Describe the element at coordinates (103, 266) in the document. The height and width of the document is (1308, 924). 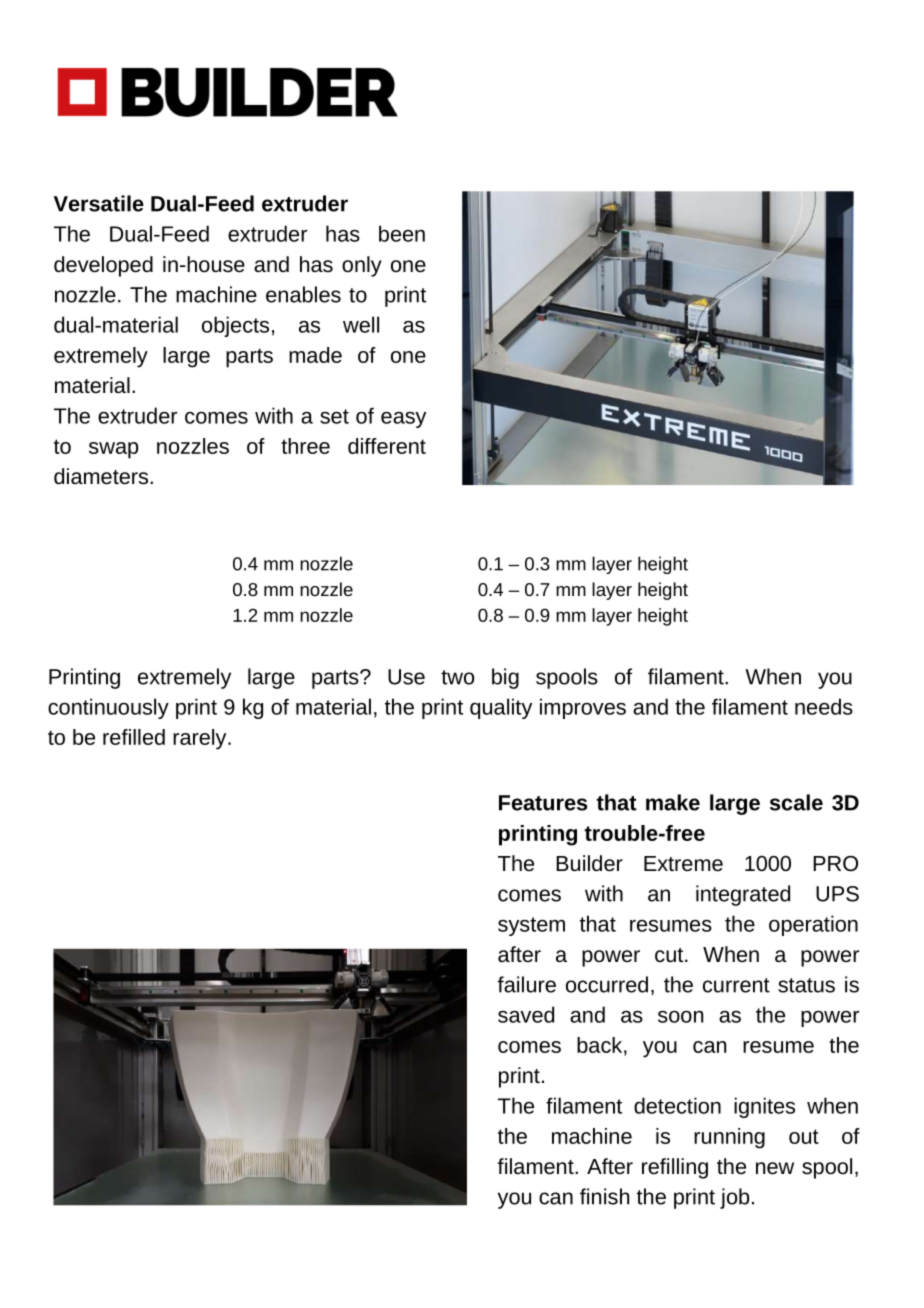
I see `developed` at that location.
